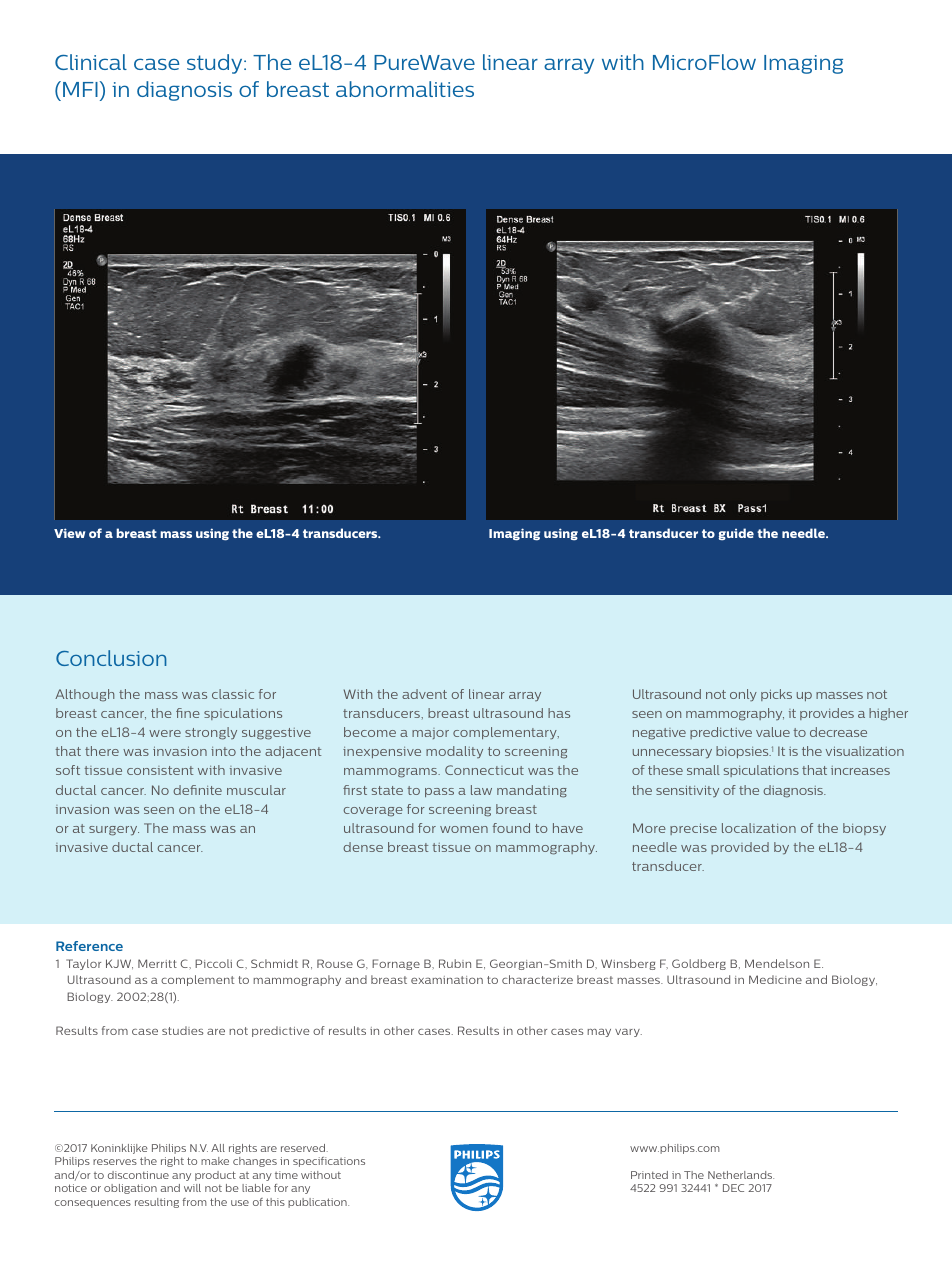 This screenshot has height=1267, width=952. What do you see at coordinates (91, 62) in the screenshot?
I see `Clinical` at bounding box center [91, 62].
